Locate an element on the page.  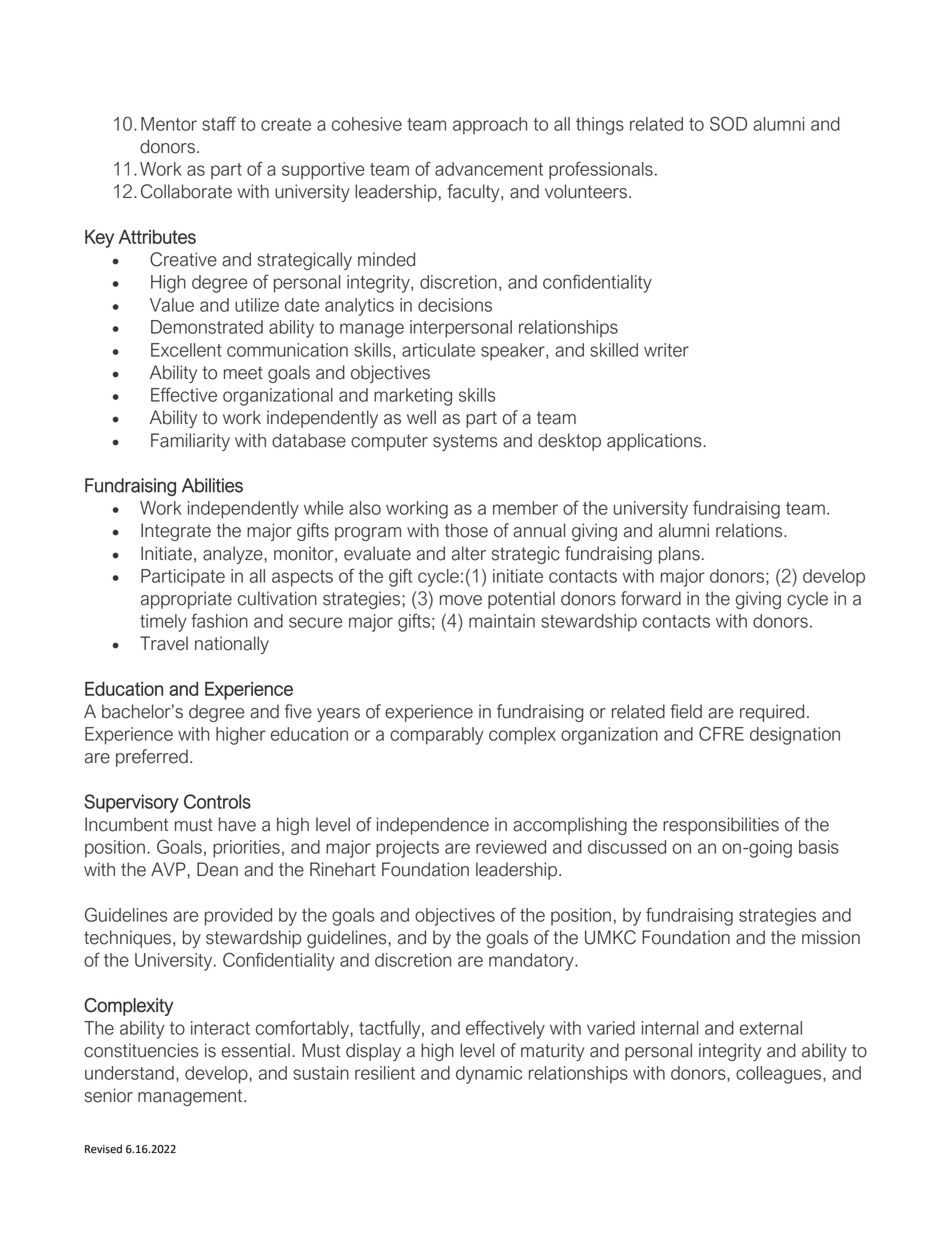
senior is located at coordinates (109, 1095).
